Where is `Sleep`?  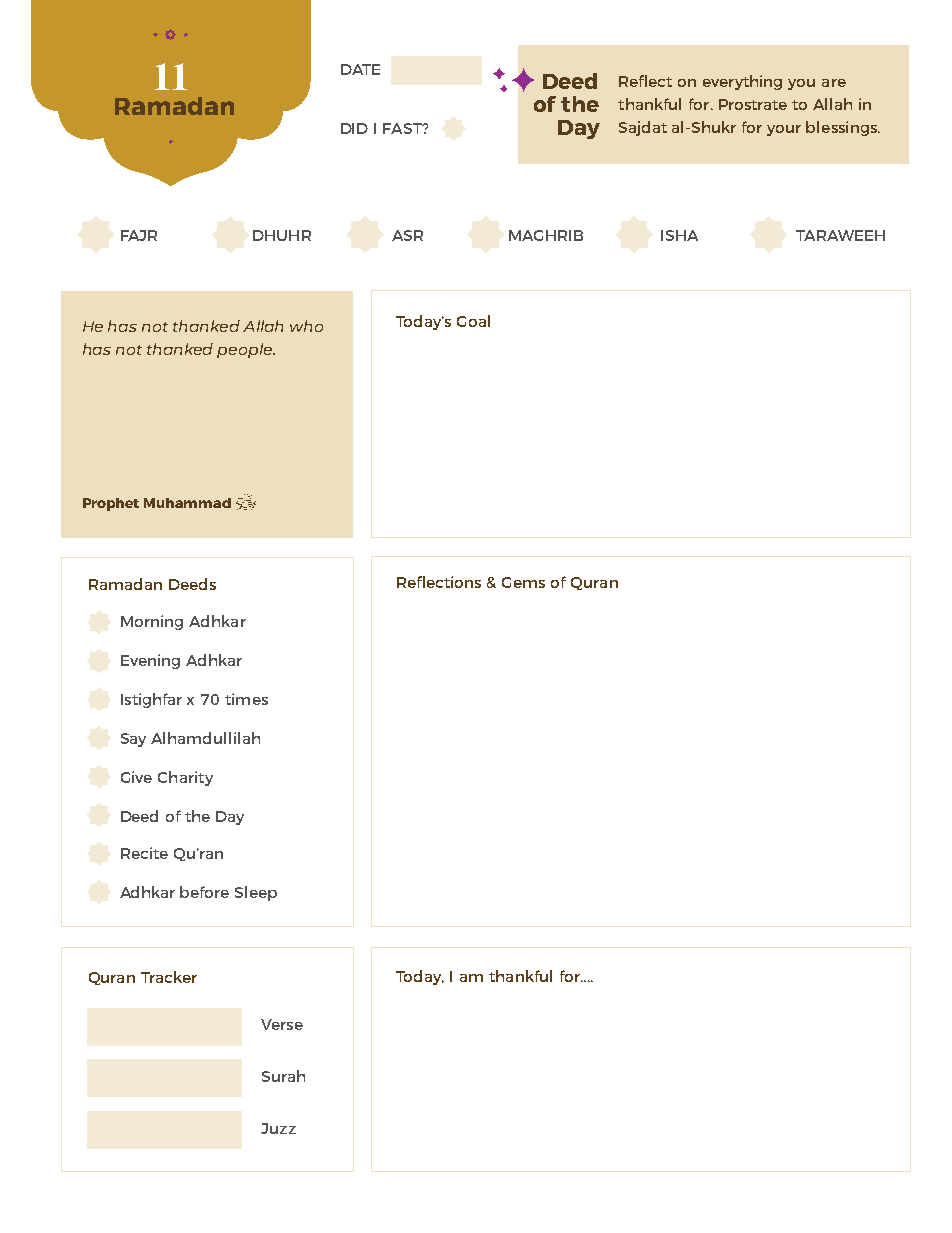
Sleep is located at coordinates (256, 893).
